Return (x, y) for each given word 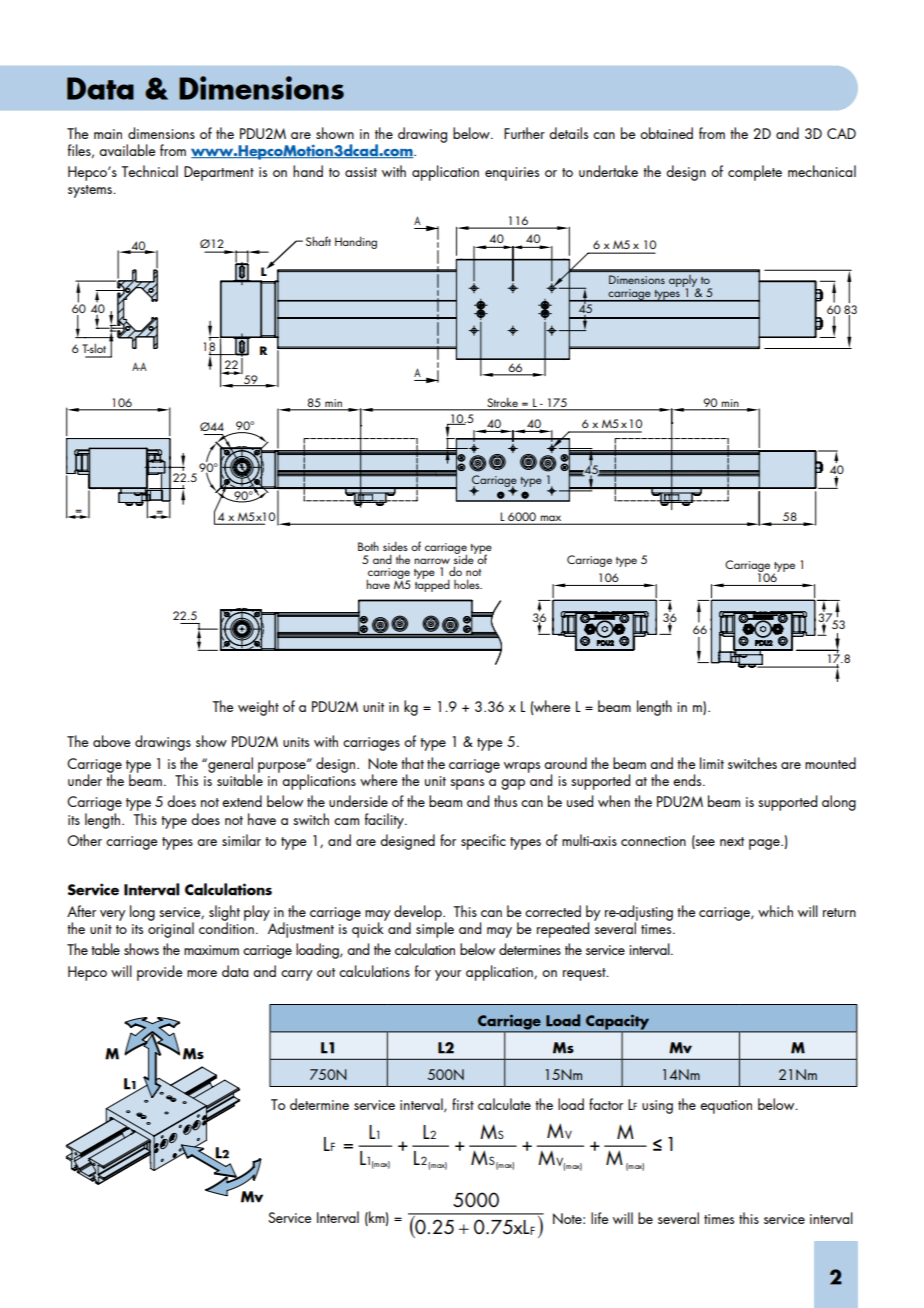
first (463, 1104)
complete (755, 173)
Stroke (502, 403)
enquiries (512, 174)
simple (435, 929)
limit (712, 763)
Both (368, 546)
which (775, 911)
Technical (149, 171)
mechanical (822, 171)
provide (160, 973)
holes (468, 584)
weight (258, 708)
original (171, 929)
